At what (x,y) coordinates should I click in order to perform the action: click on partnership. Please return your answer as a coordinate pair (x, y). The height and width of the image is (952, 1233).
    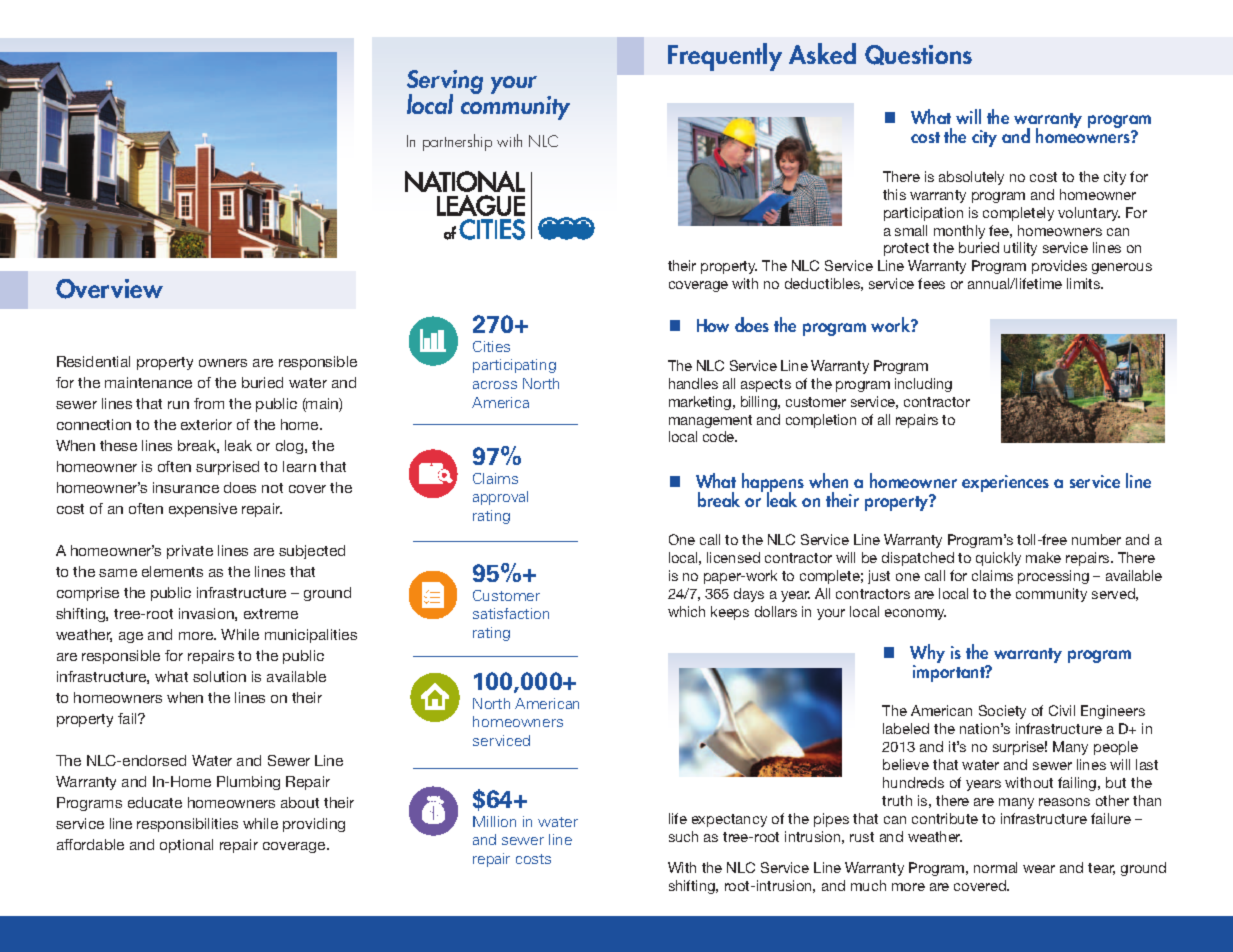
    Looking at the image, I should click on (457, 142).
